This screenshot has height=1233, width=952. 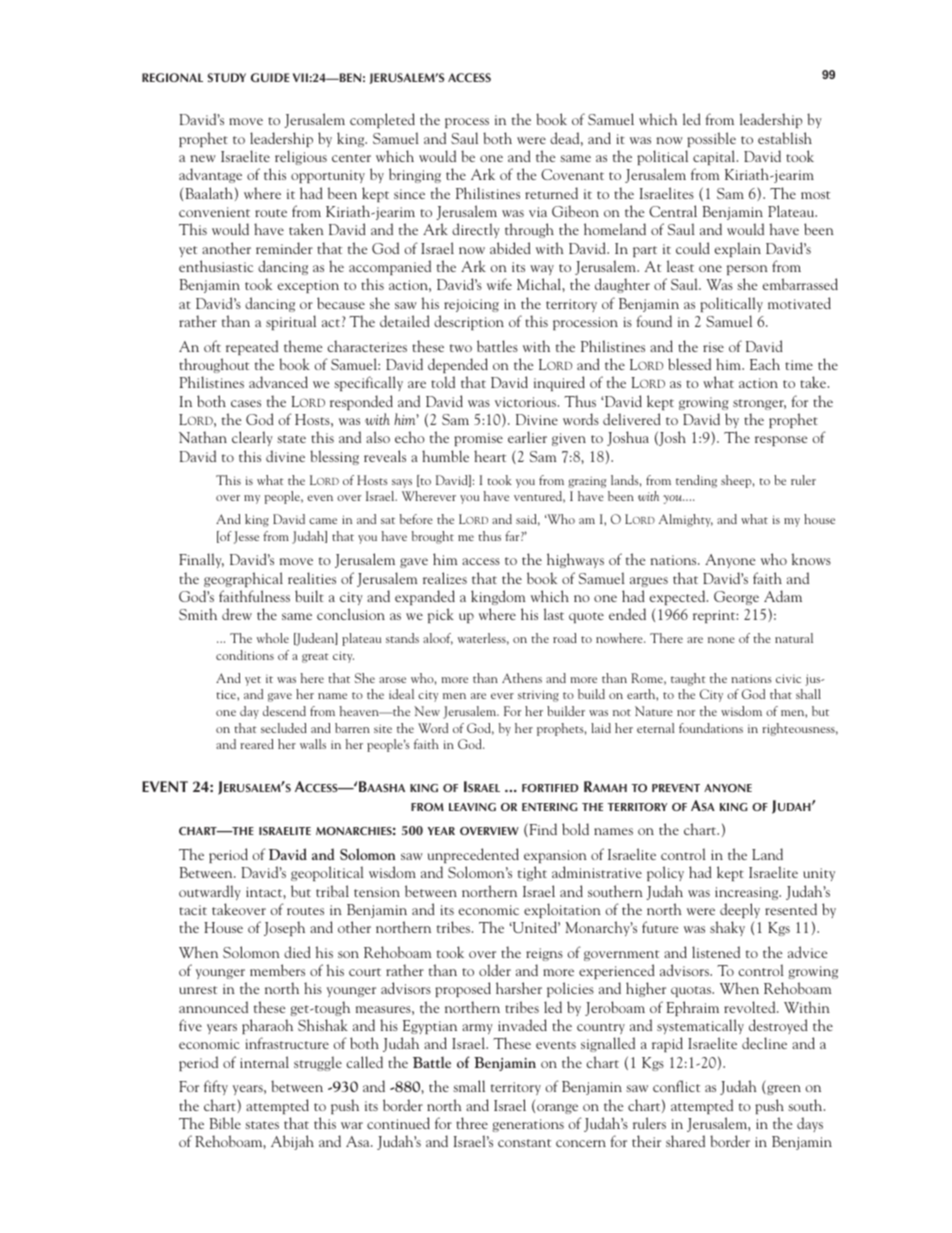 I want to click on Bible, so click(x=225, y=1123).
